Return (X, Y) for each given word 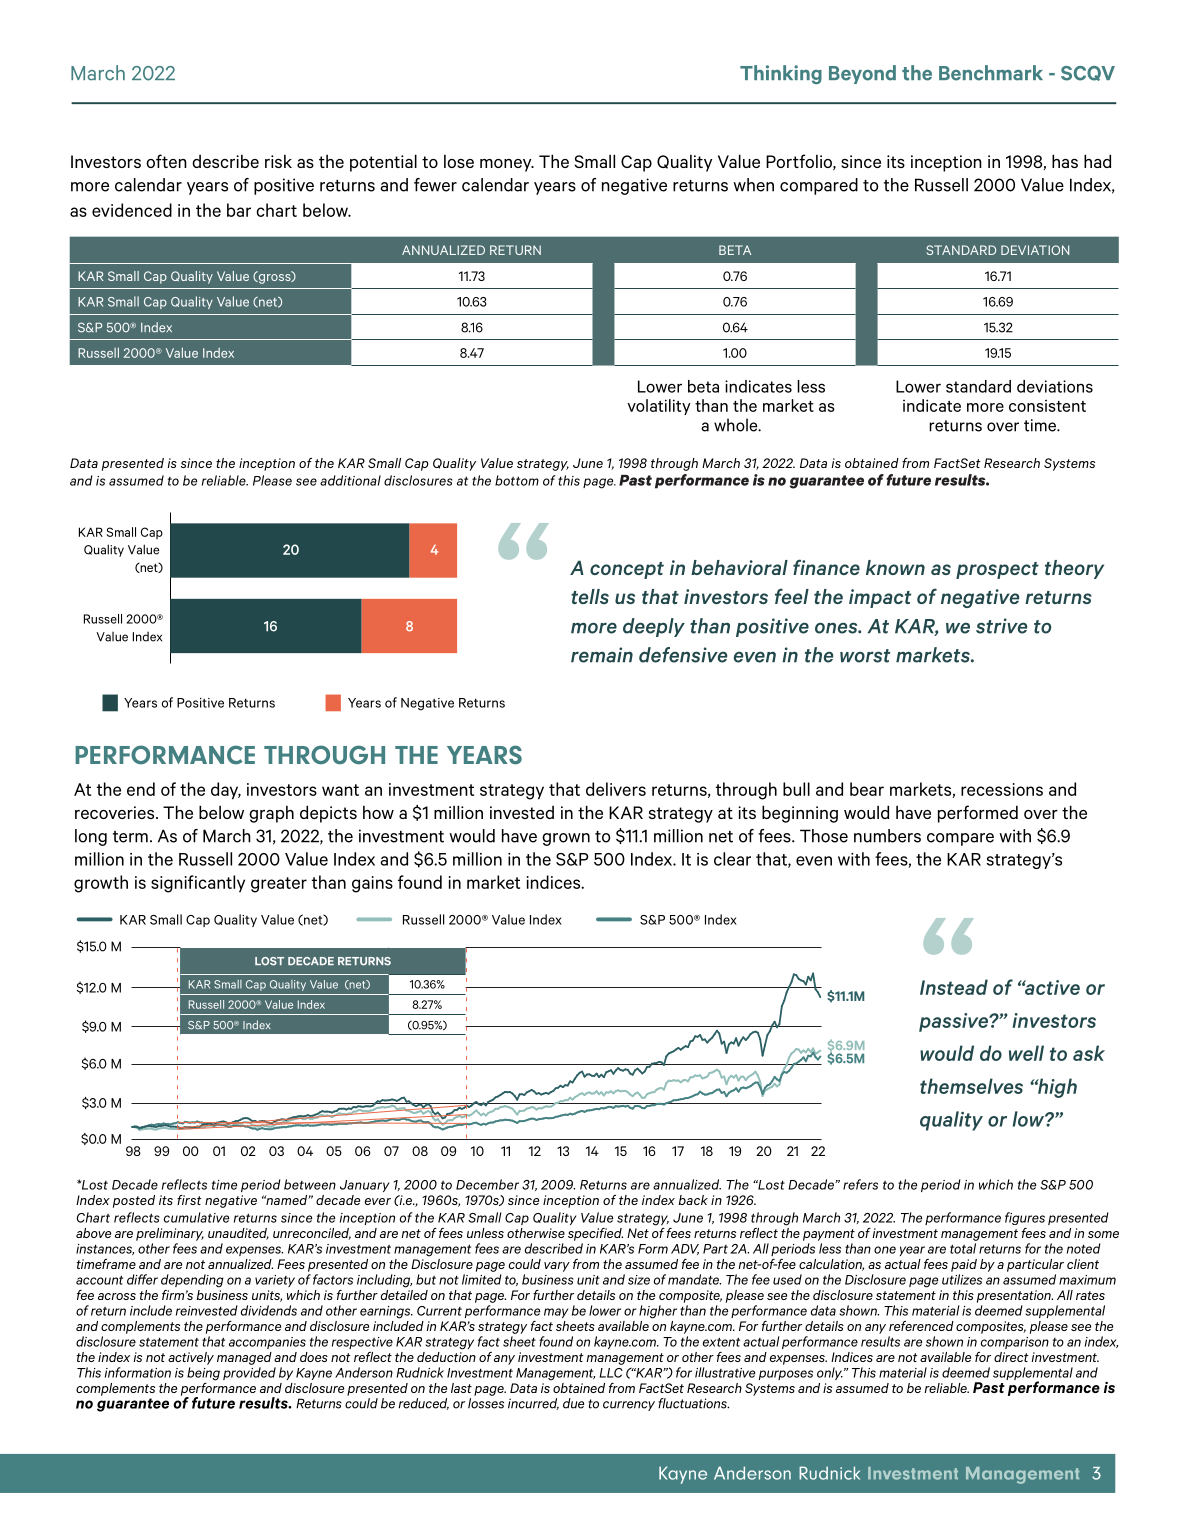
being (203, 1374)
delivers (616, 789)
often (166, 161)
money (507, 165)
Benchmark (991, 73)
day (226, 791)
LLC (611, 1373)
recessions (1002, 789)
